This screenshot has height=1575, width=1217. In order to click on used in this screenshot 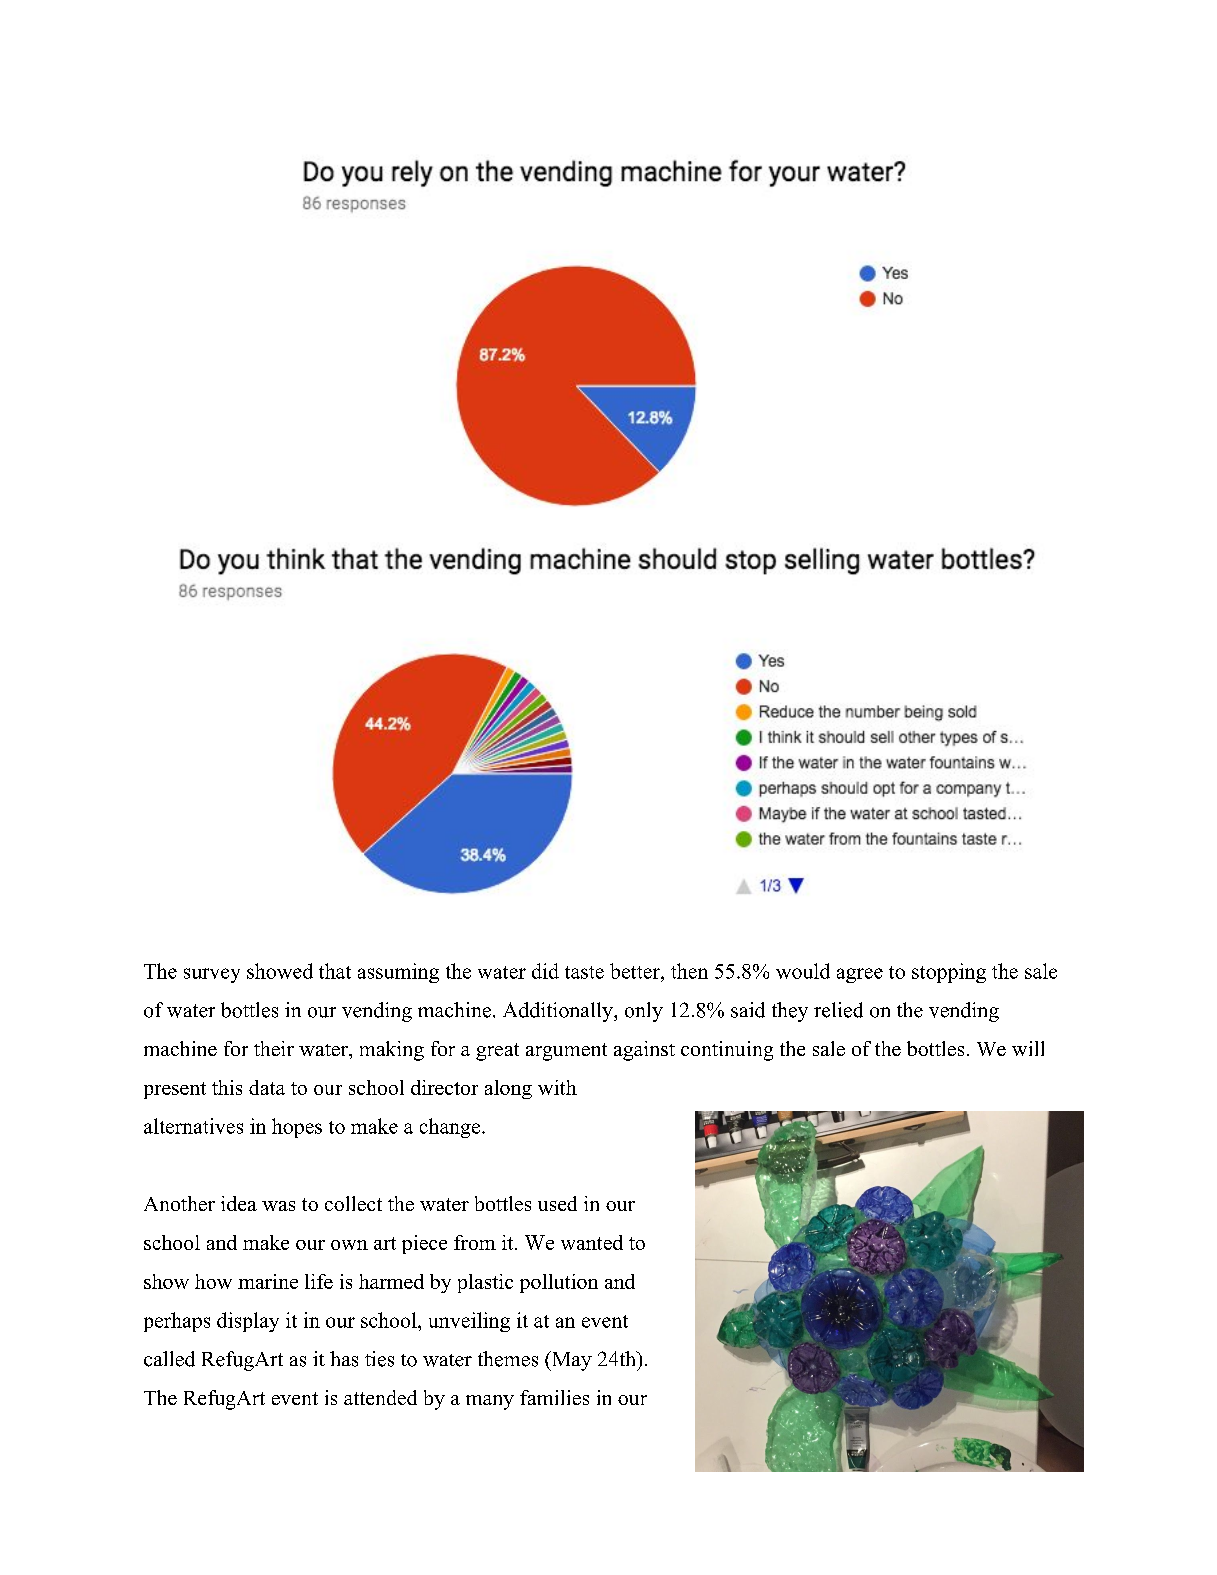, I will do `click(557, 1203)`.
